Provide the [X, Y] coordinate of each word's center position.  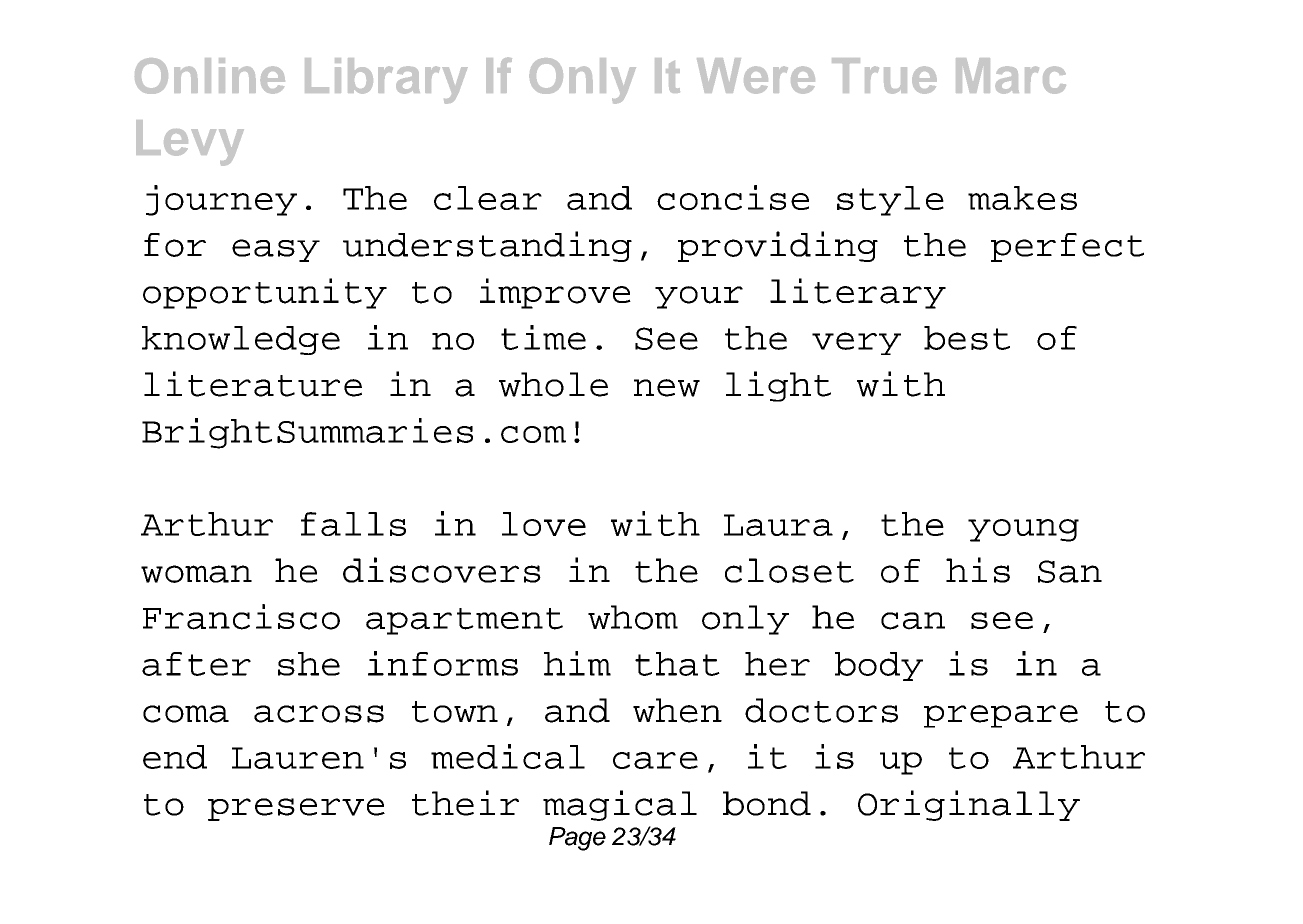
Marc [1011, 76]
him [577, 663]
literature [253, 384]
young [1023, 530]
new [667, 388]
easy [276, 250]
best [967, 338]
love [544, 524]
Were [756, 76]
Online [210, 76]
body [879, 666]
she [309, 664]
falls [353, 524]
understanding [487, 246]
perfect [1067, 247]
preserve [296, 809]
